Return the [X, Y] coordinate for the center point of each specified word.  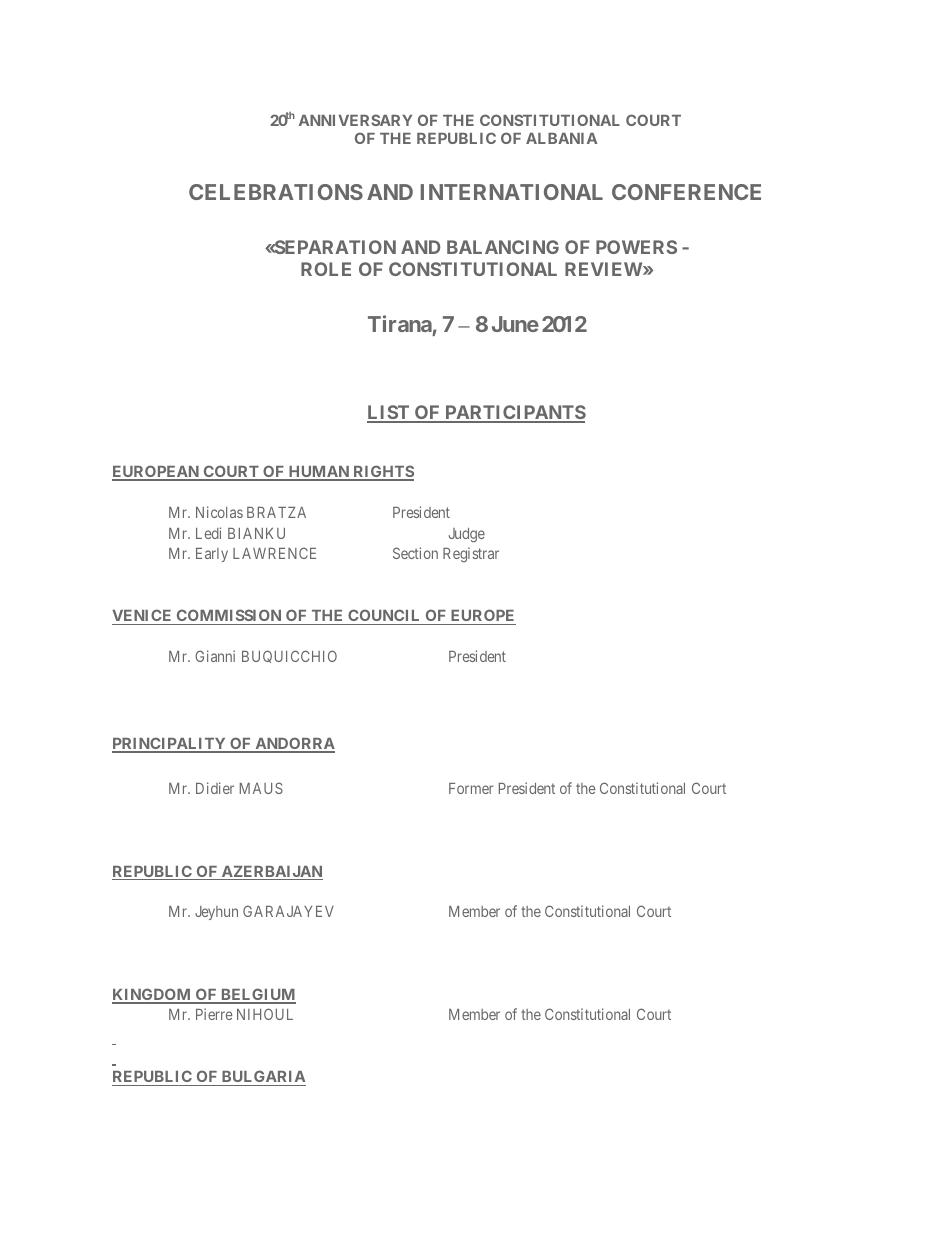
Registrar [471, 554]
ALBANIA [561, 138]
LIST [389, 413]
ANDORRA [294, 744]
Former [471, 788]
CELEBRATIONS [276, 192]
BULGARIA [262, 1078]
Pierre [214, 1014]
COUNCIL [384, 617]
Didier [215, 788]
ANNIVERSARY [355, 120]
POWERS [636, 247]
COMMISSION [229, 617]
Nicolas [219, 512]
